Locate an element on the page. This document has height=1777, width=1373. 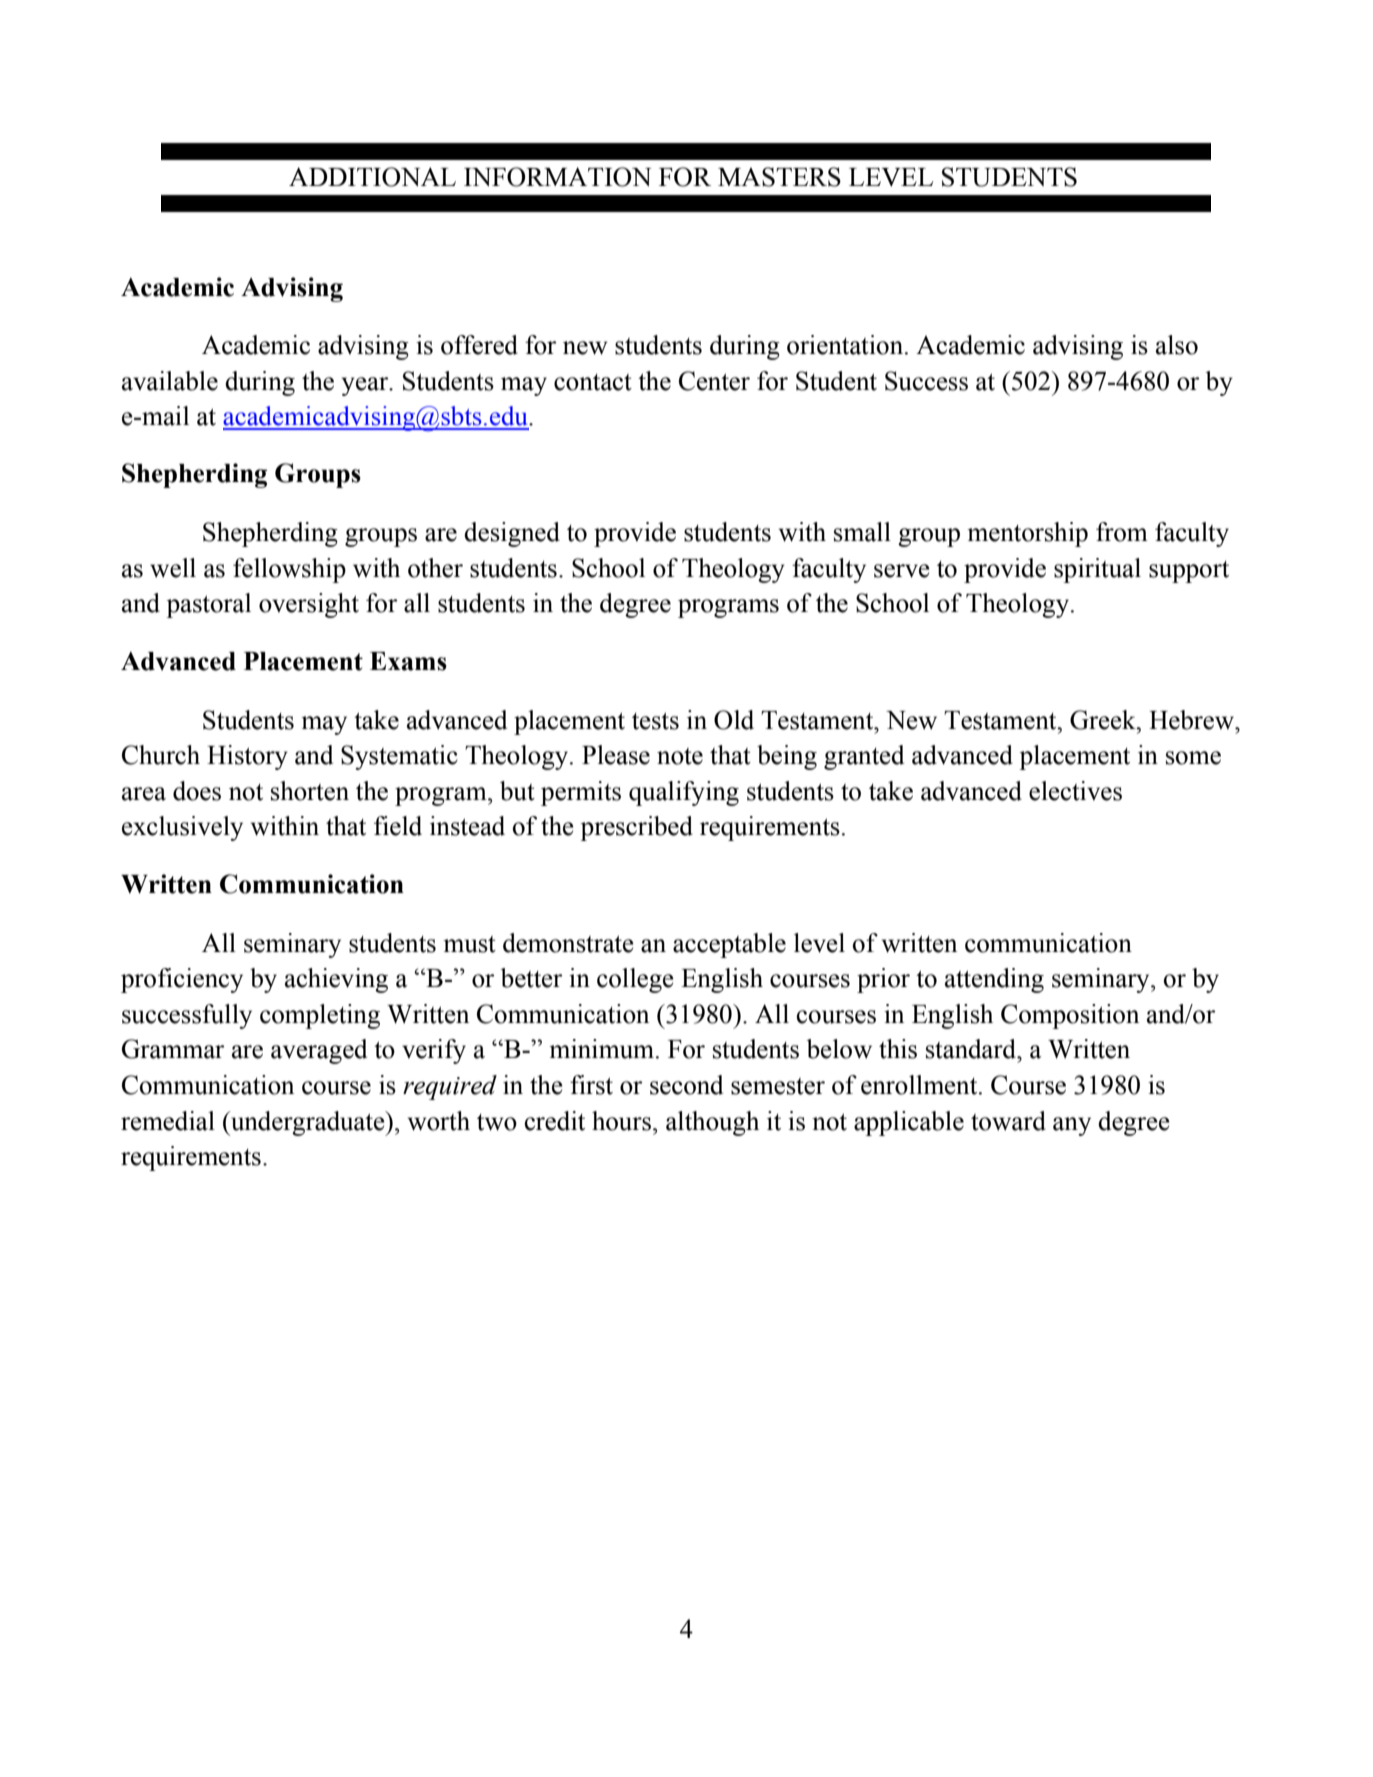
fellowship is located at coordinates (289, 570).
